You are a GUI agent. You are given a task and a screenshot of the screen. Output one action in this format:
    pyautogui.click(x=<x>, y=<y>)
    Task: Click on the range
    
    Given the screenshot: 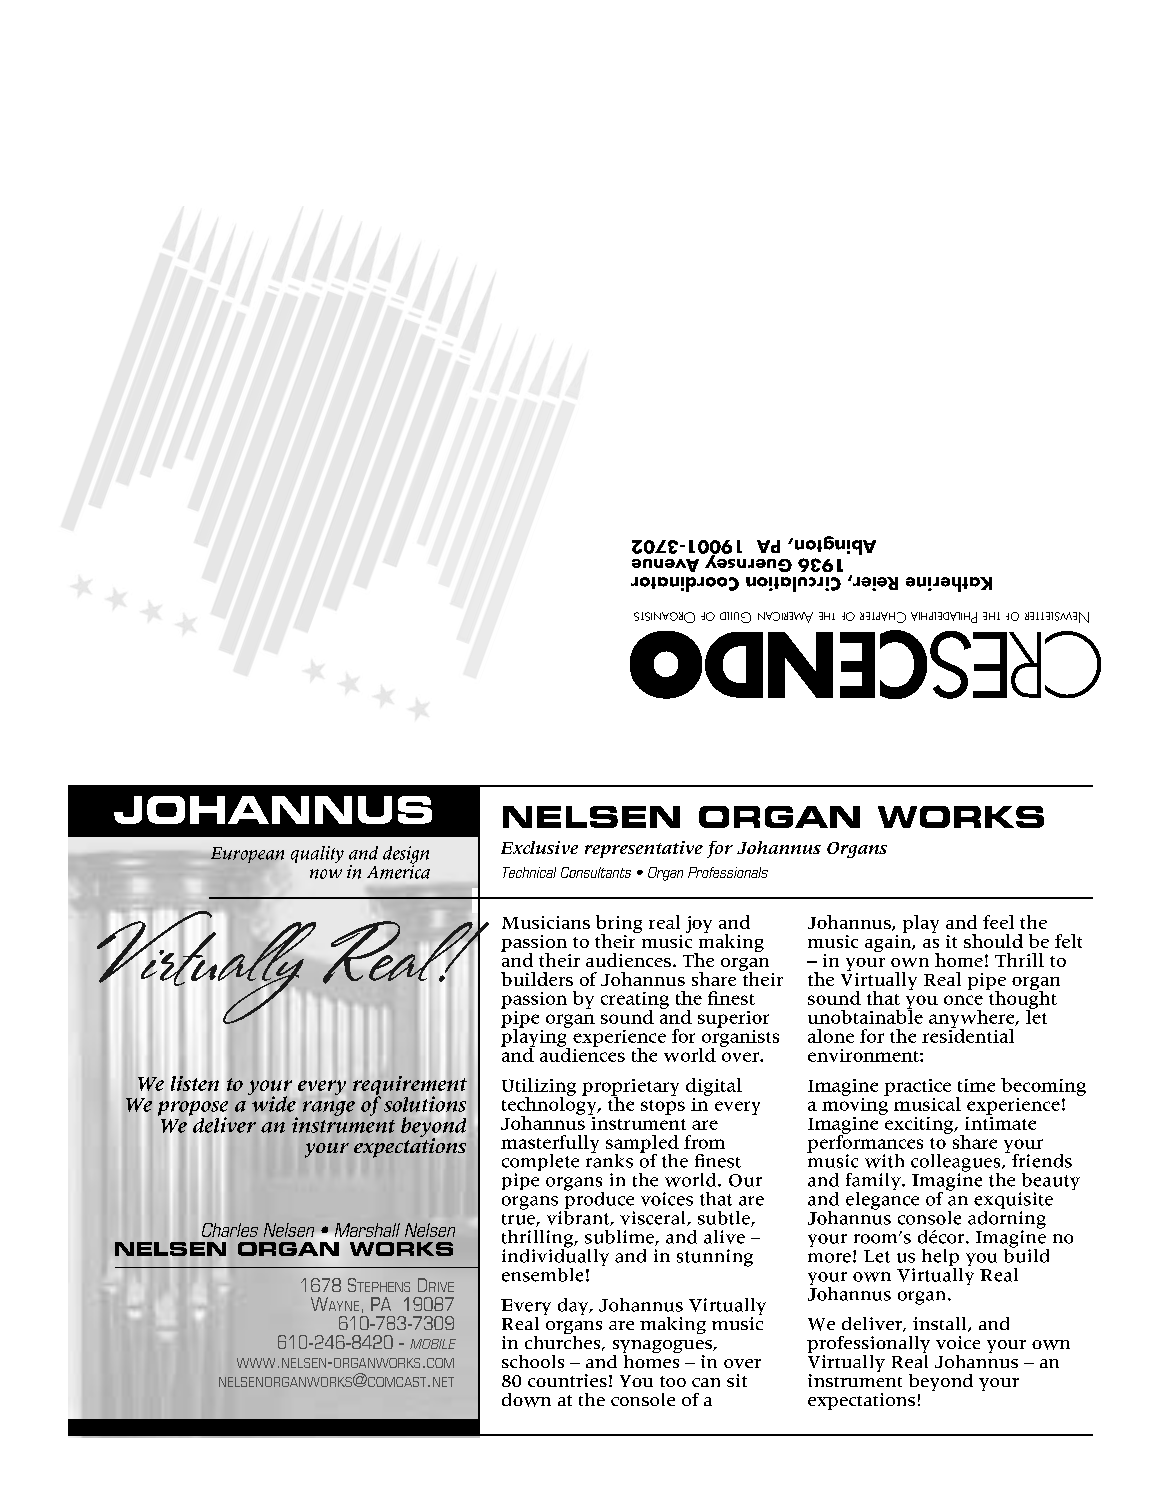 What is the action you would take?
    pyautogui.click(x=329, y=1108)
